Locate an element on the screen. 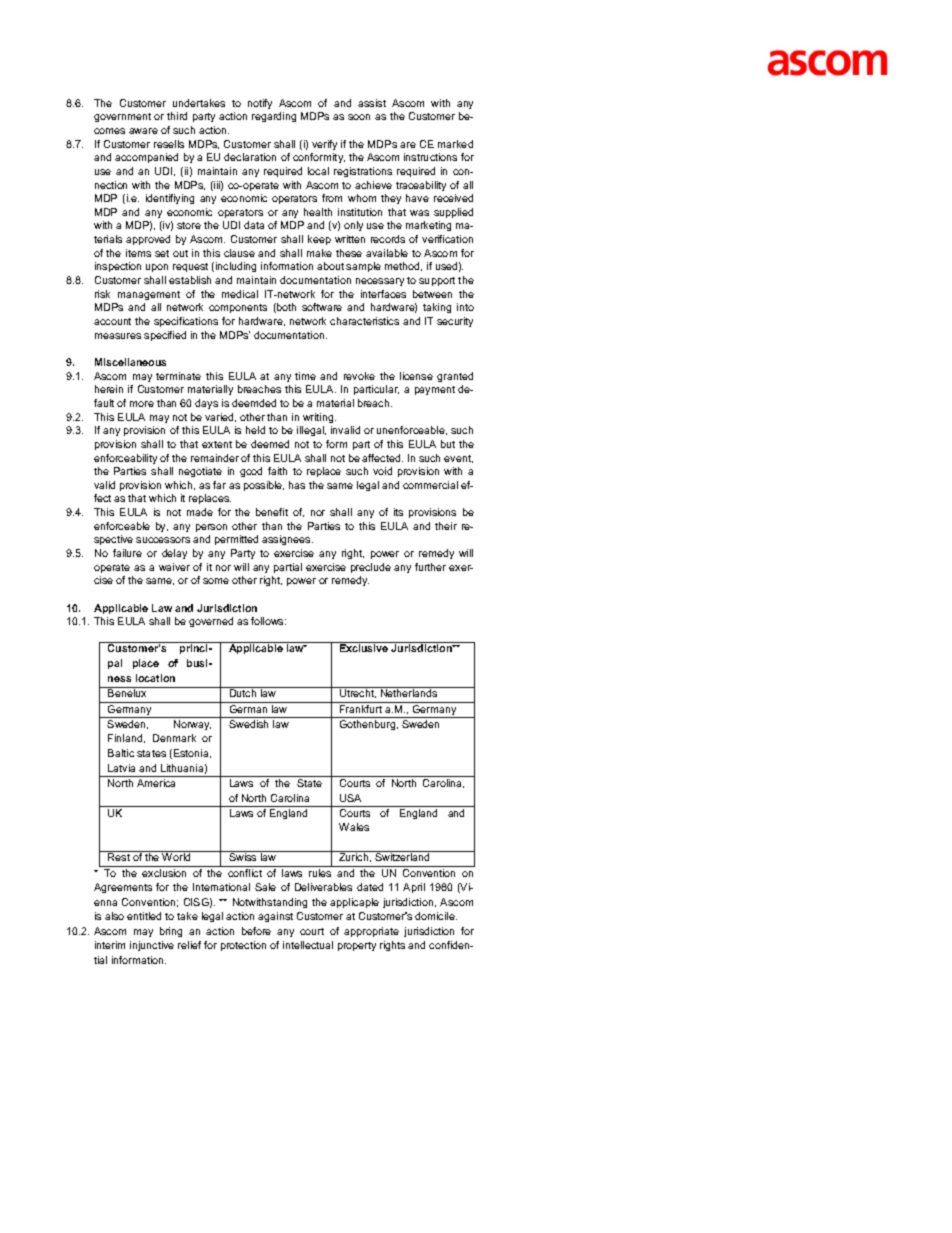 The image size is (952, 1233). Swedish is located at coordinates (248, 724).
